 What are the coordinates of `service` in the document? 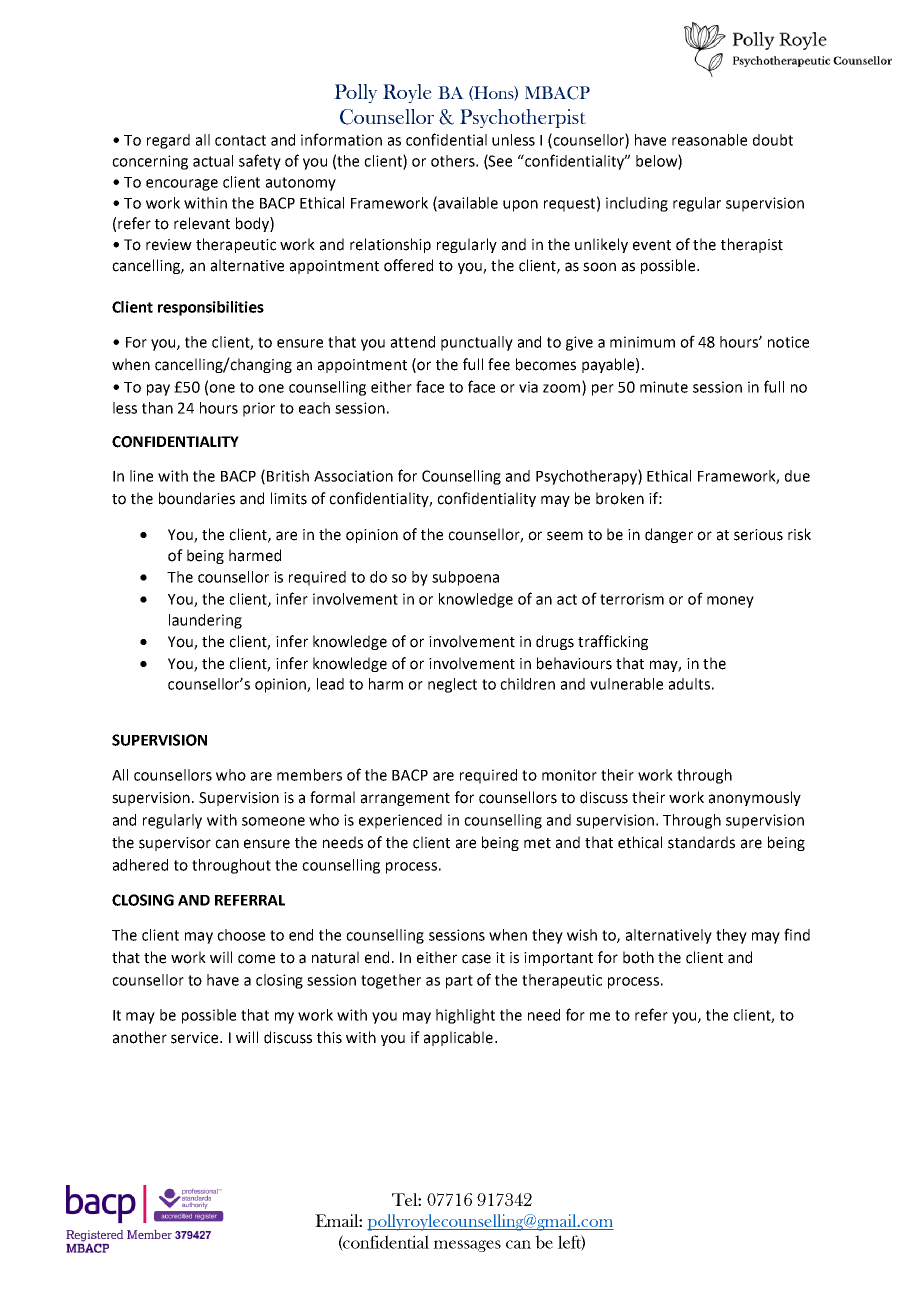 It's located at (196, 1038).
